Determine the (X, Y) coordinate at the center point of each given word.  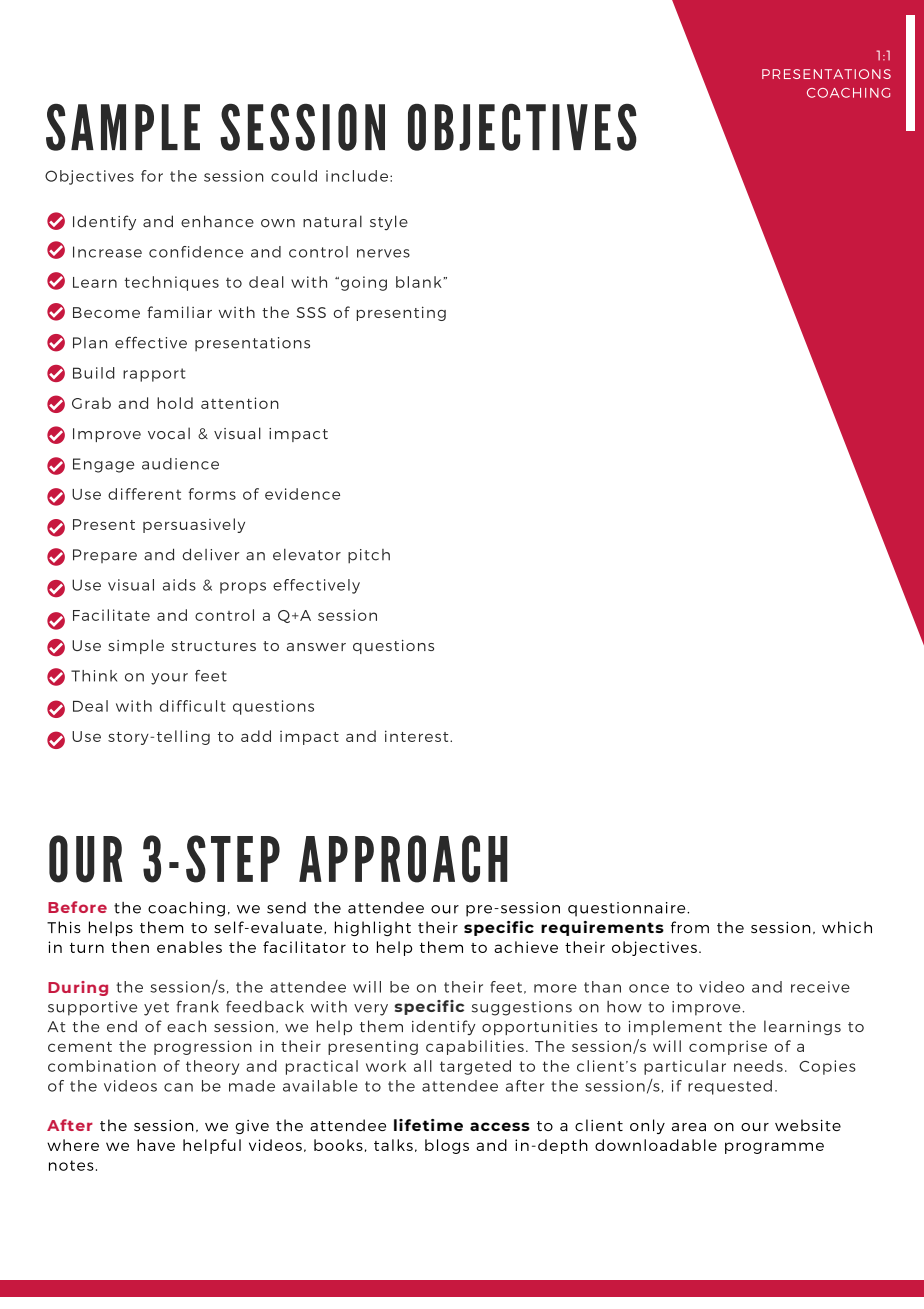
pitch (369, 556)
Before (77, 907)
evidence (302, 494)
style (389, 223)
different (144, 494)
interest (418, 736)
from (690, 927)
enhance (217, 221)
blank (419, 282)
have (156, 1145)
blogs (447, 1146)
